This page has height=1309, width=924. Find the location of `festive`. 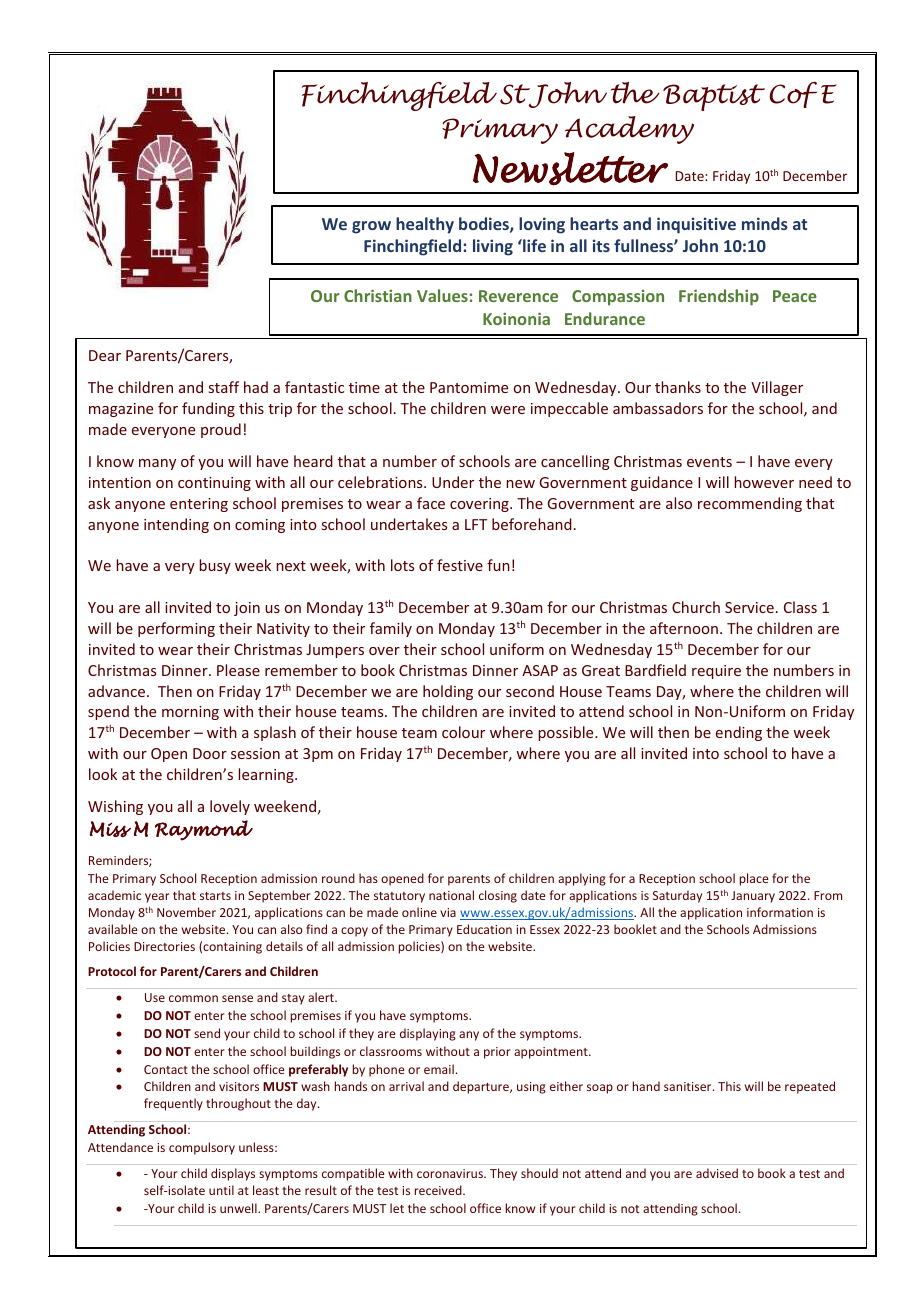

festive is located at coordinates (460, 565).
